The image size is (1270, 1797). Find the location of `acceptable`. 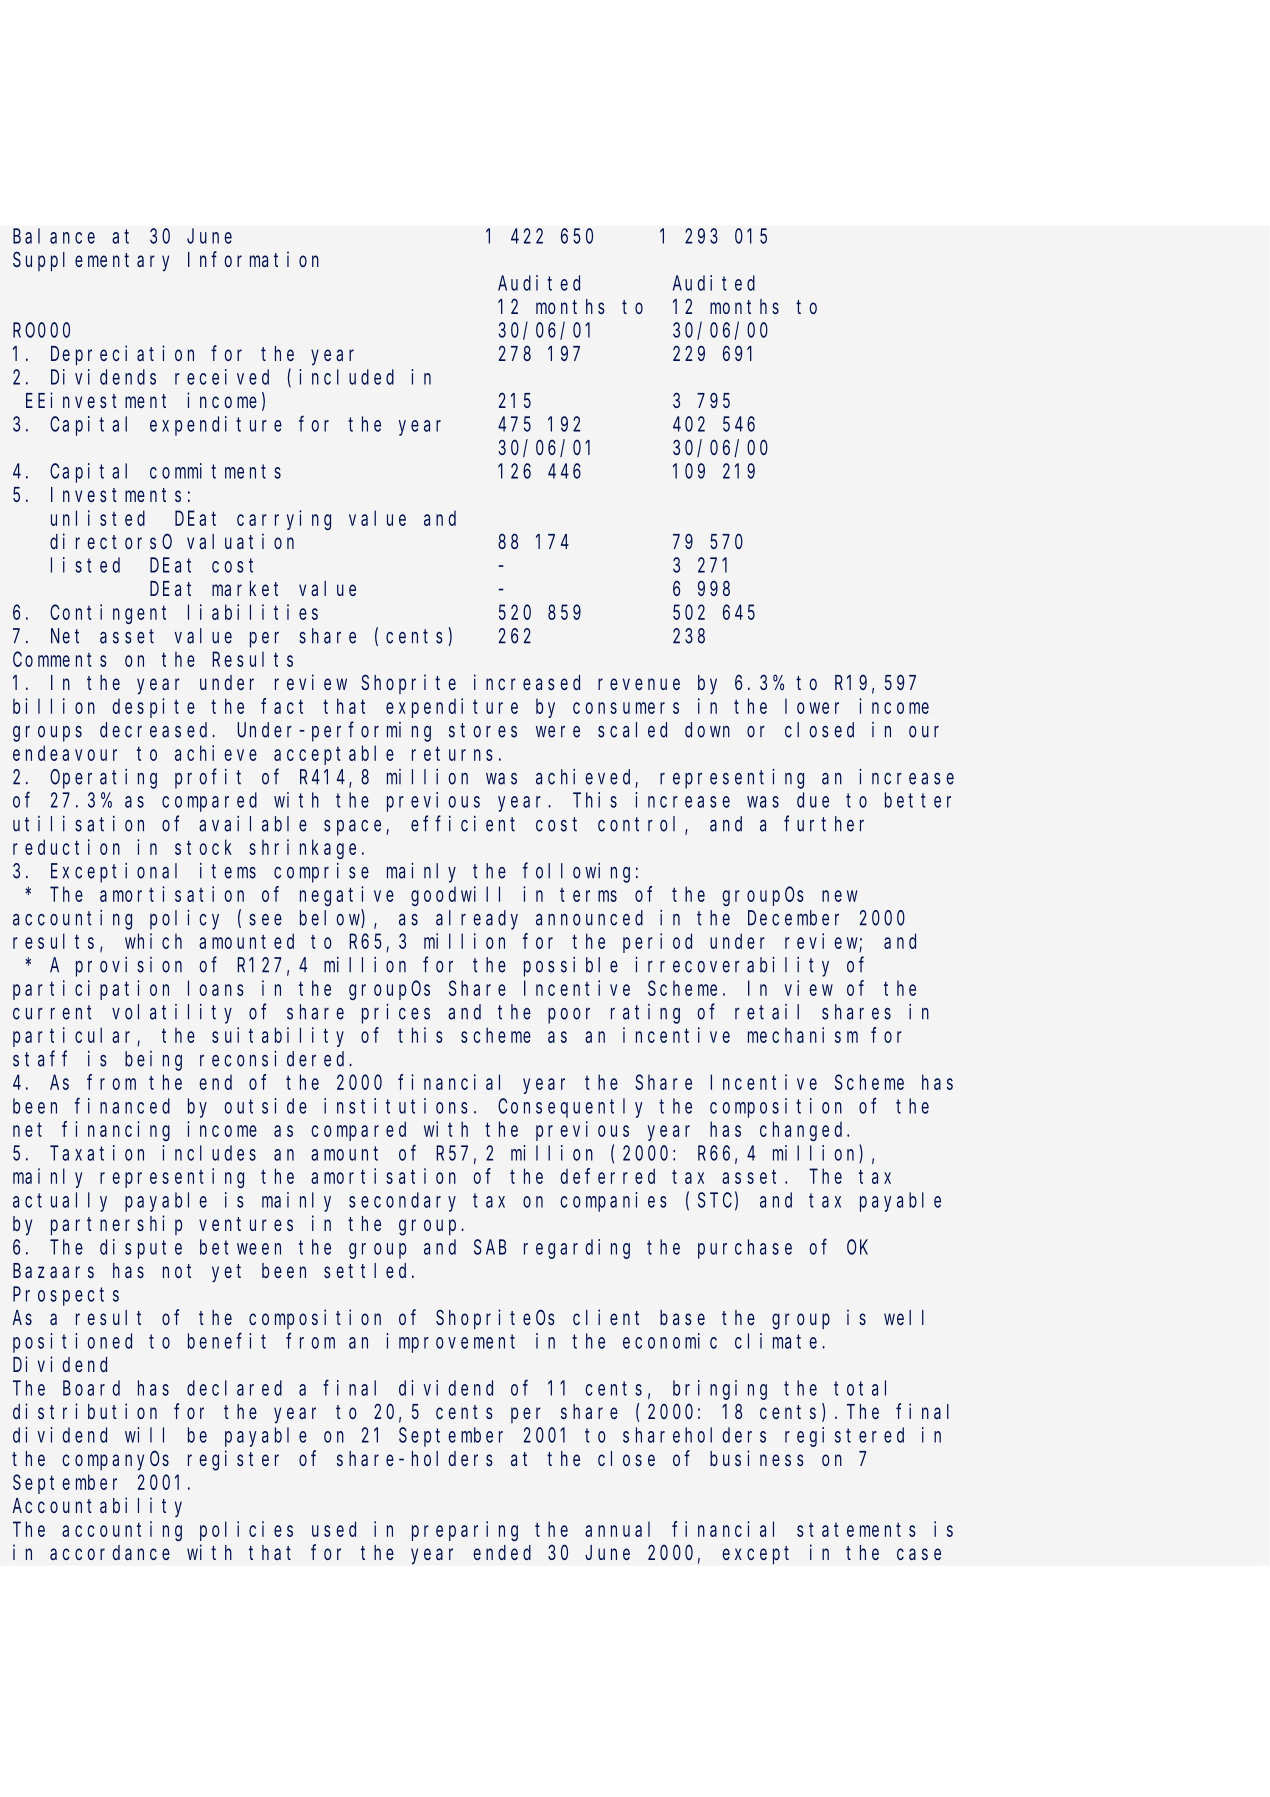

acceptable is located at coordinates (334, 755).
